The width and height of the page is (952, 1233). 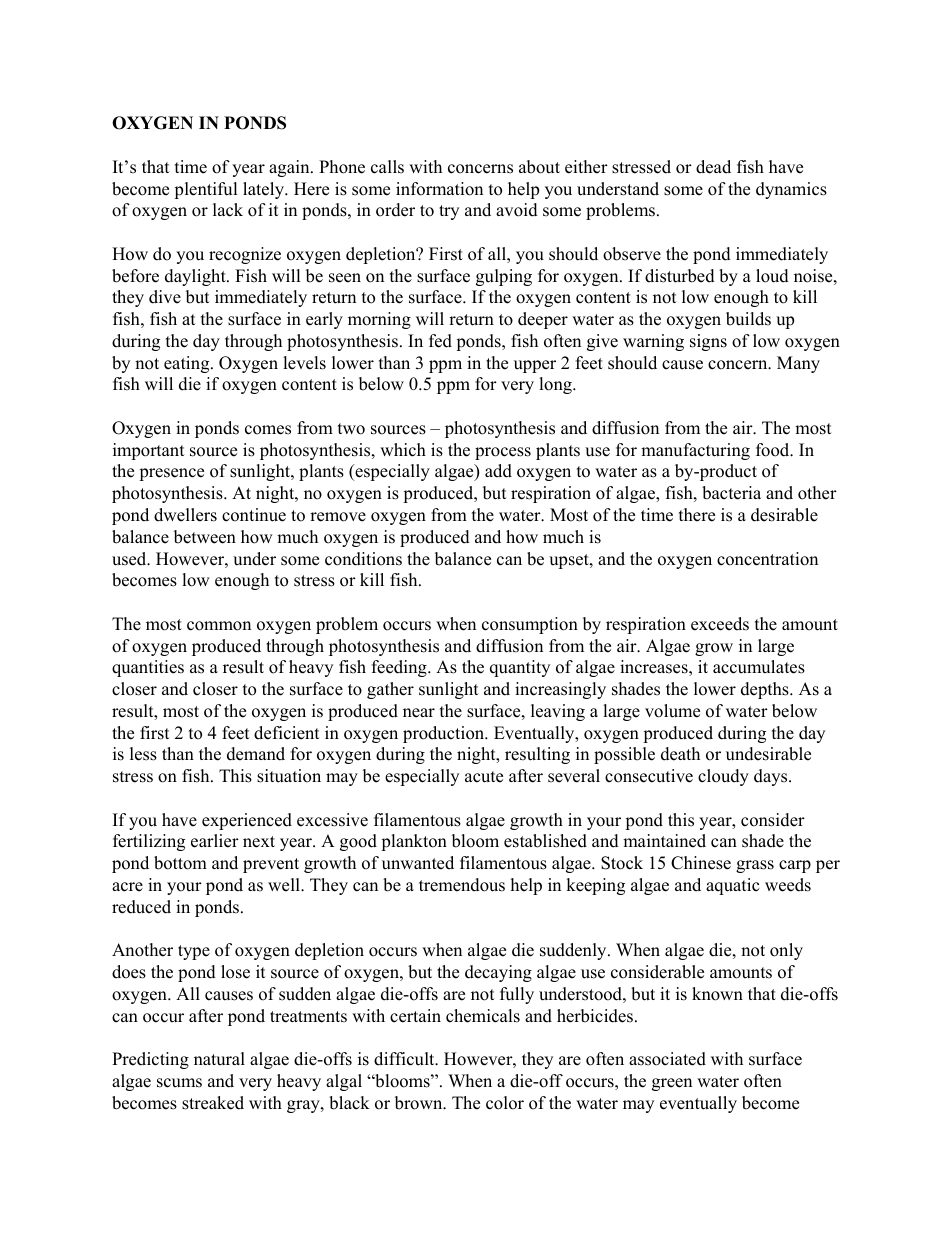 I want to click on dead, so click(x=713, y=167).
